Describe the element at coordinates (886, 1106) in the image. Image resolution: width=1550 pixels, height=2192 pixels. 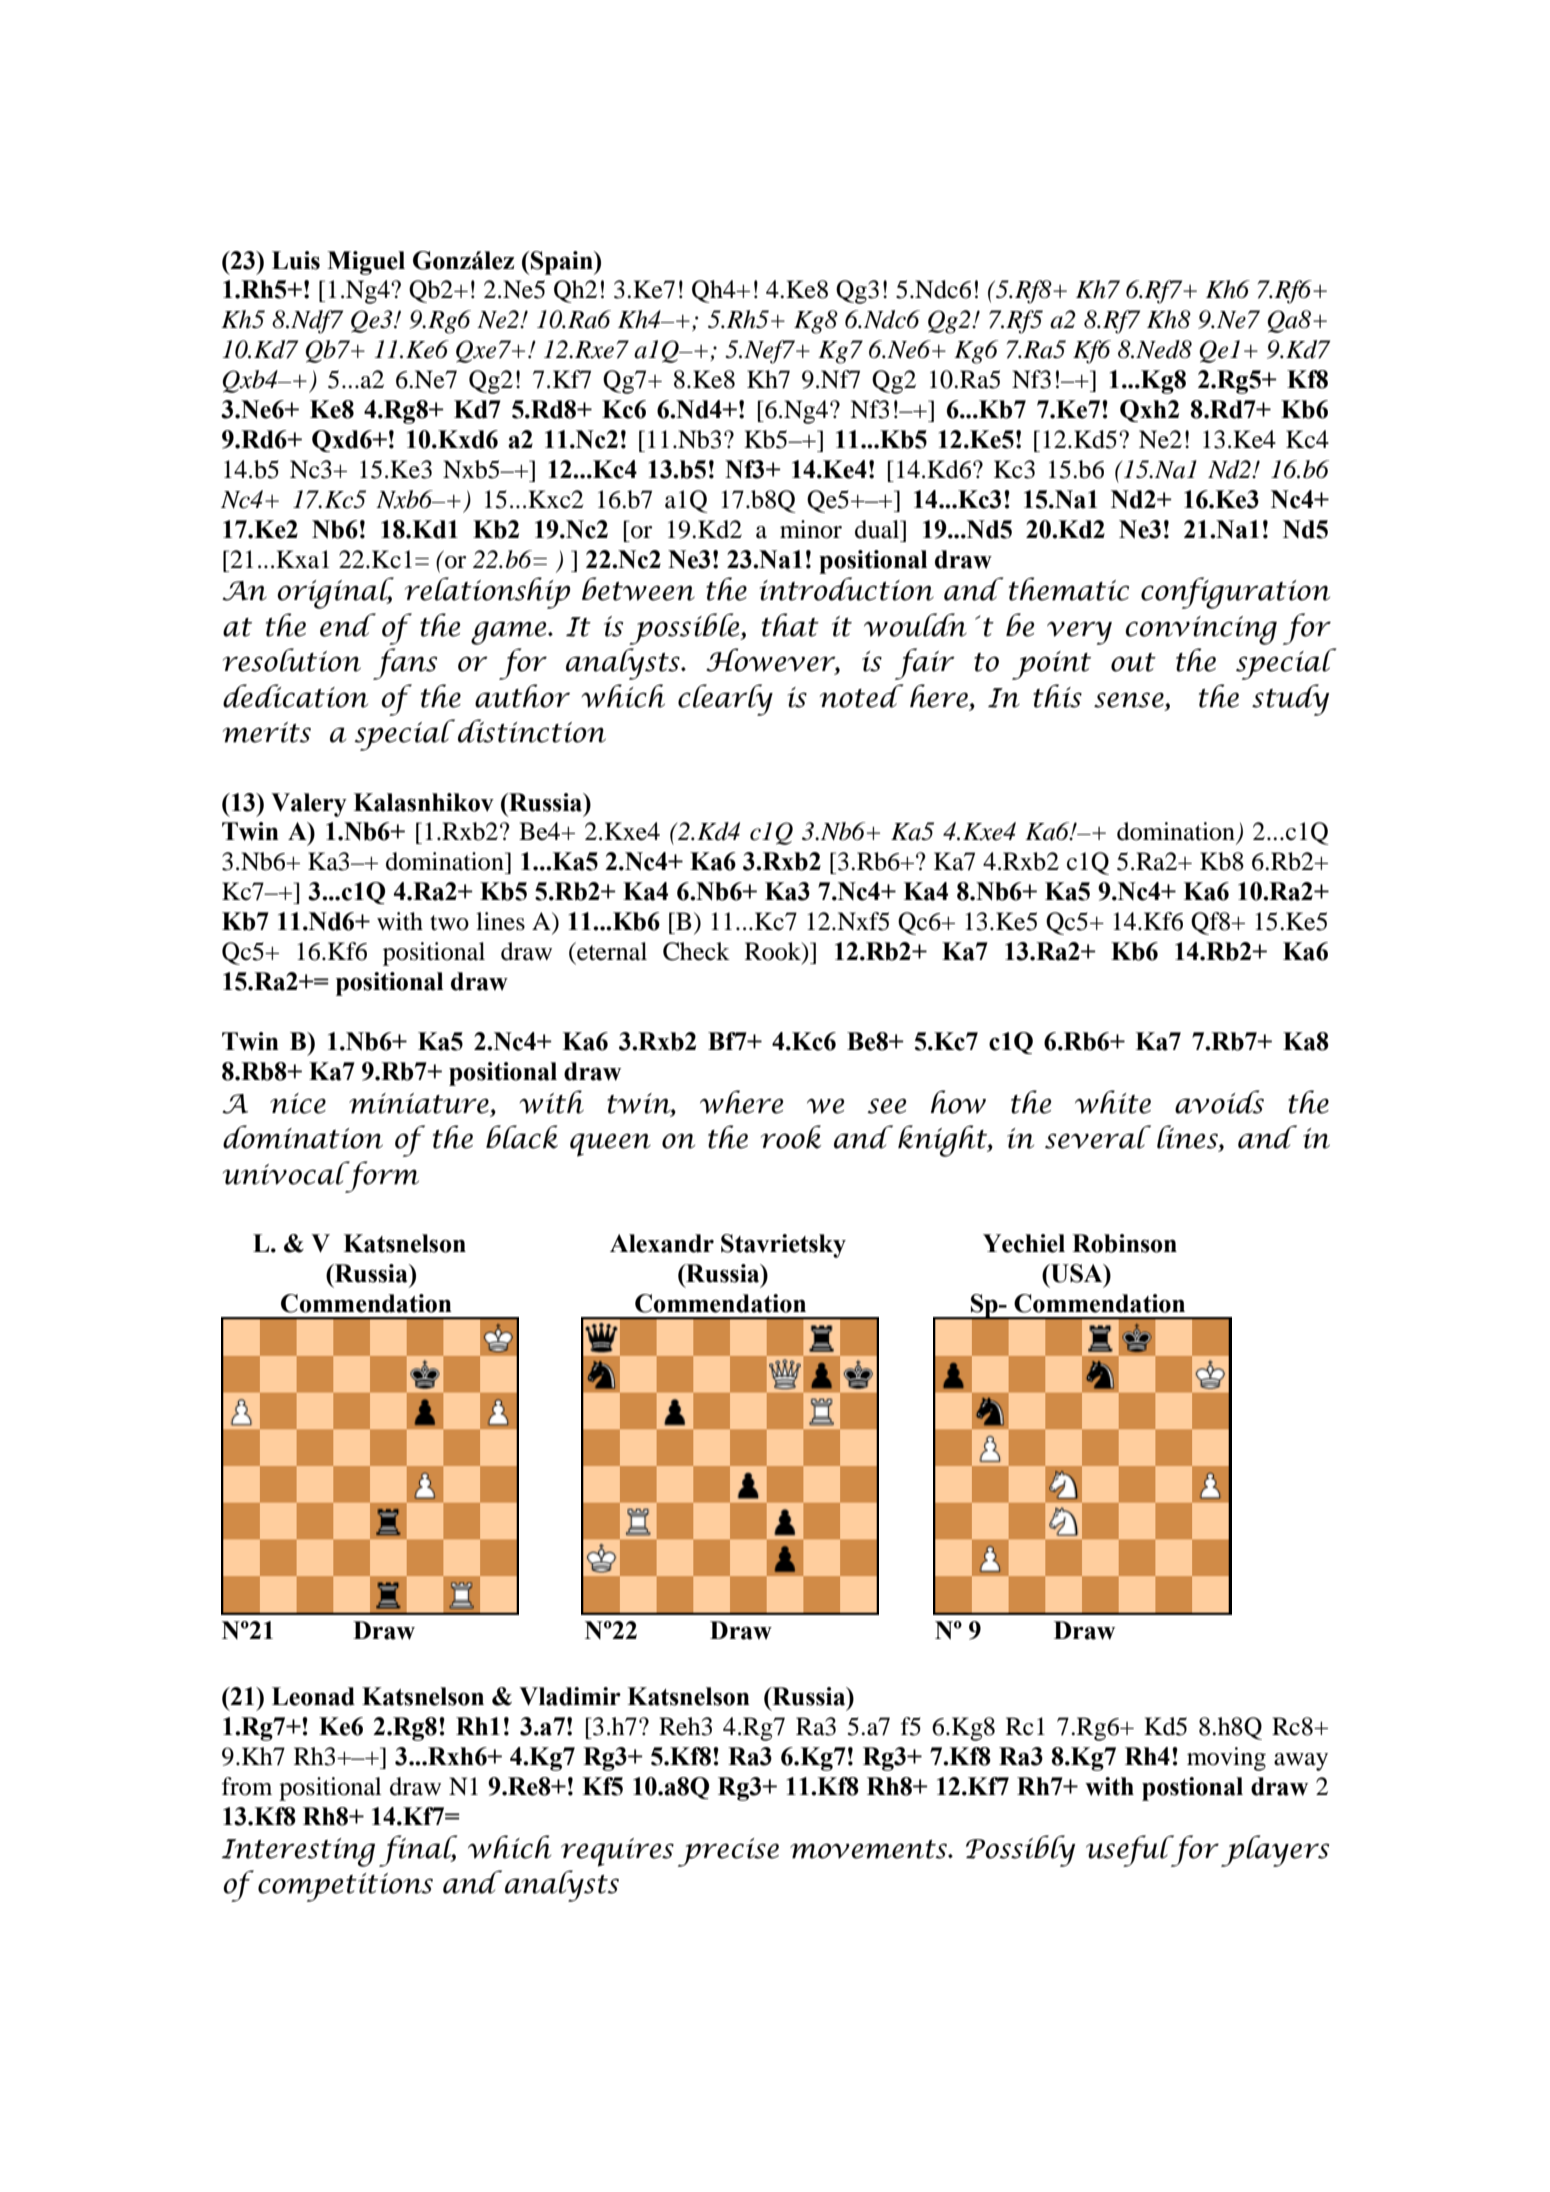
I see `see` at that location.
